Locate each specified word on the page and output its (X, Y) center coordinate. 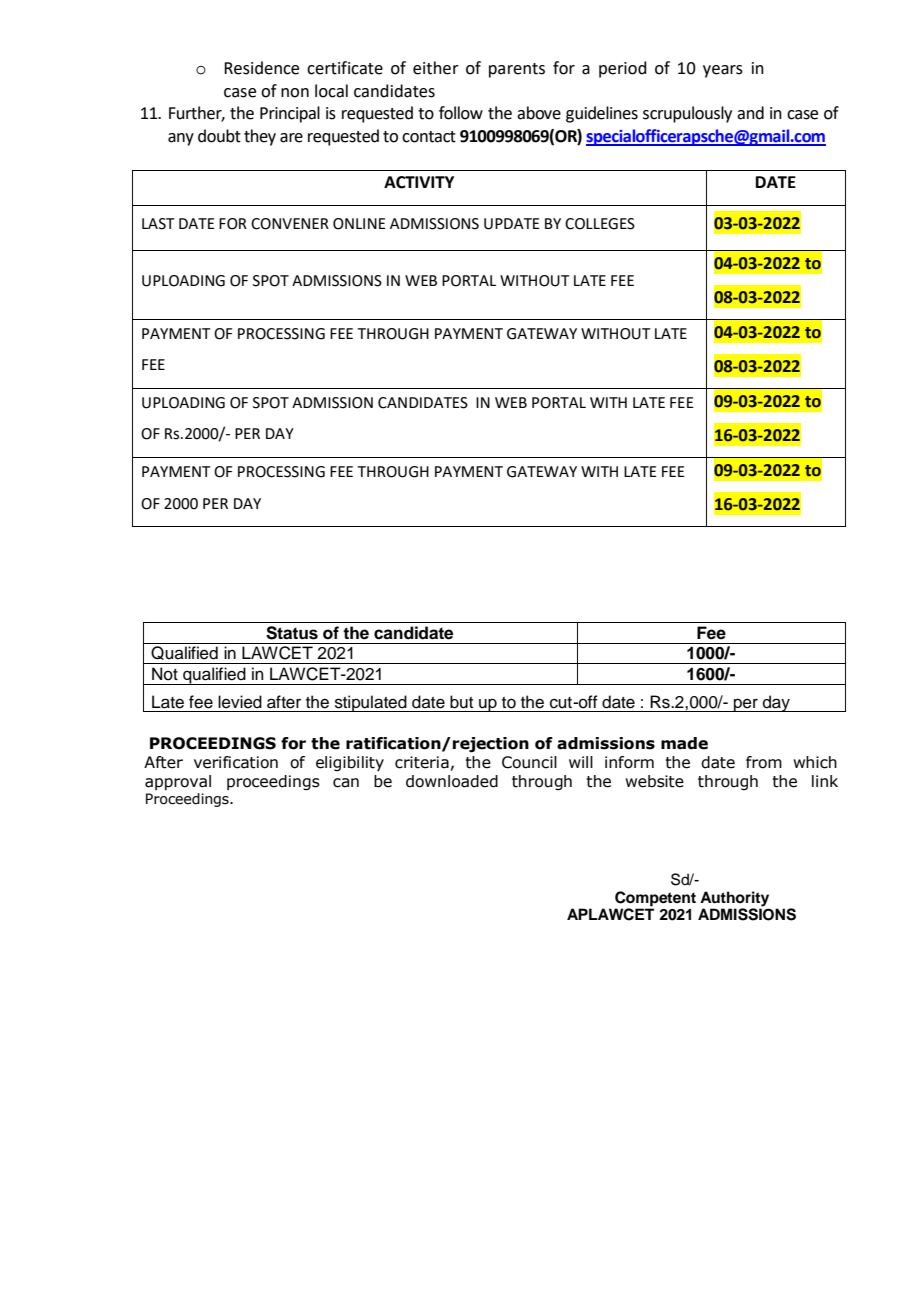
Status (292, 633)
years (723, 71)
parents (517, 70)
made (684, 743)
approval (178, 782)
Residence (261, 68)
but (461, 702)
